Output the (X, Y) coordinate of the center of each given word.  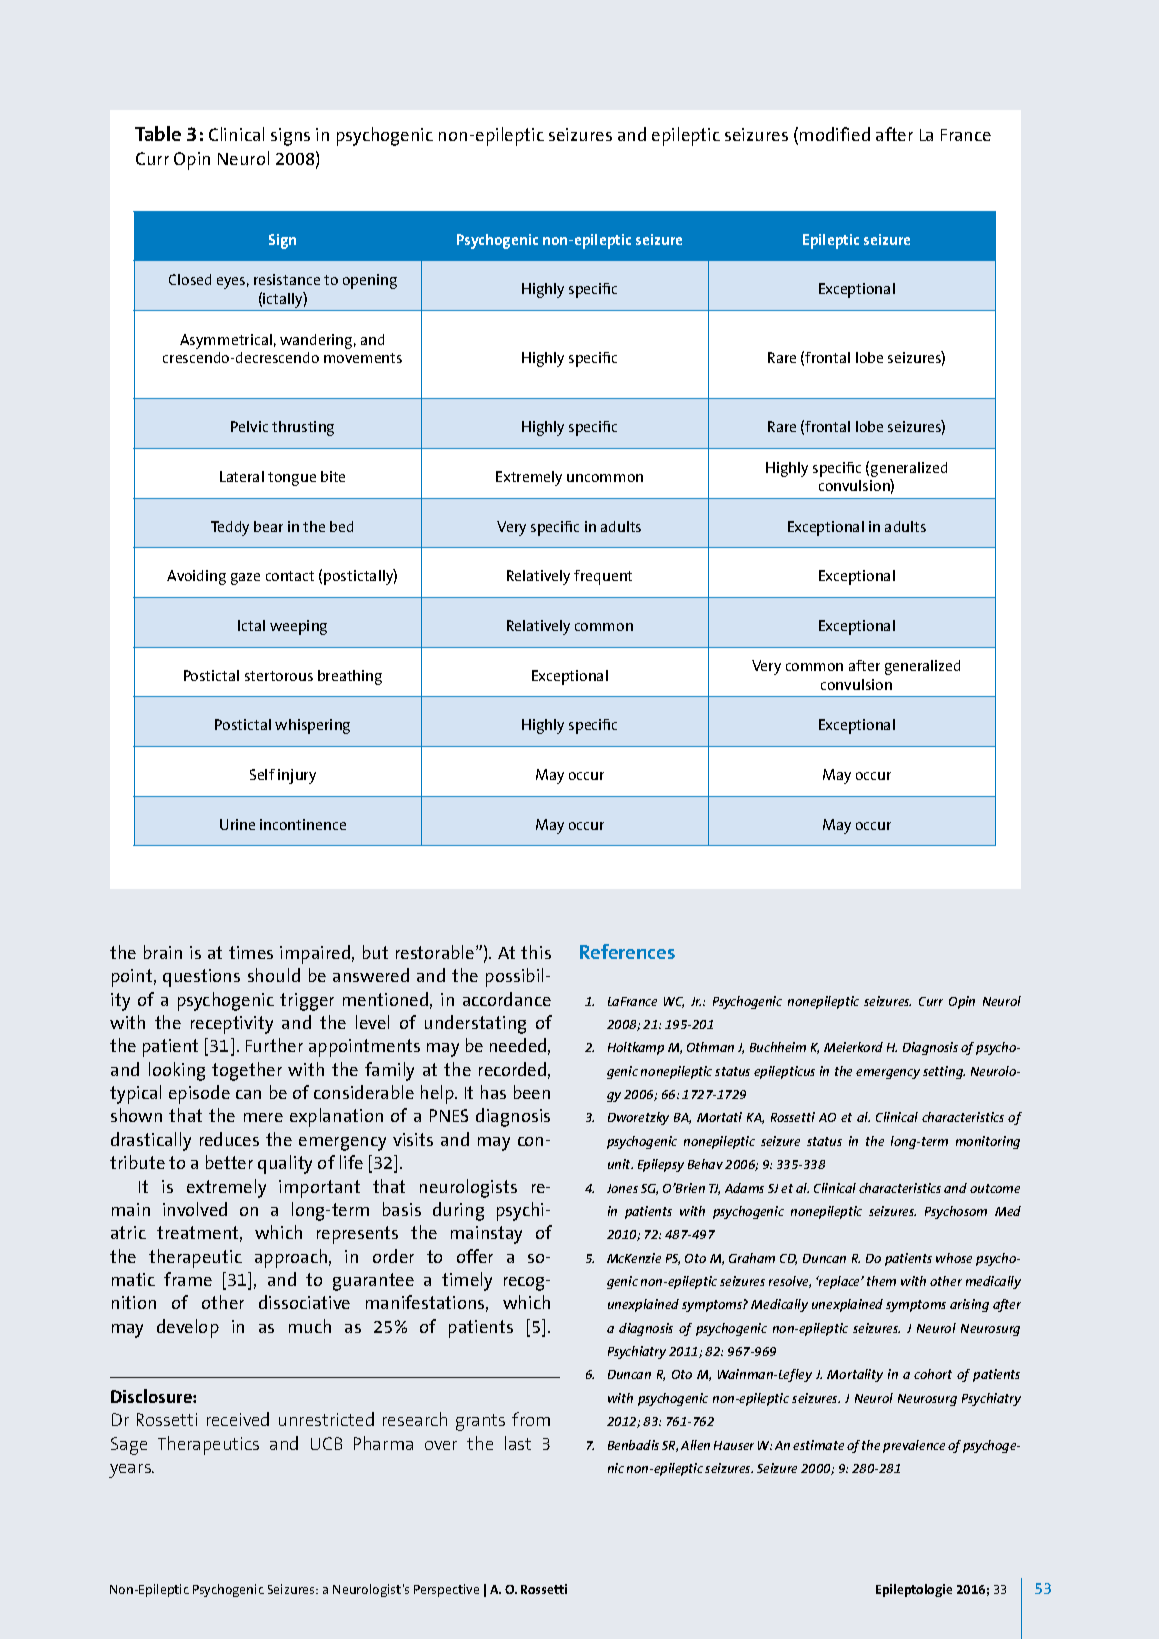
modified (835, 134)
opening (370, 281)
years (131, 1471)
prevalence (914, 1446)
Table (158, 133)
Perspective (446, 1590)
